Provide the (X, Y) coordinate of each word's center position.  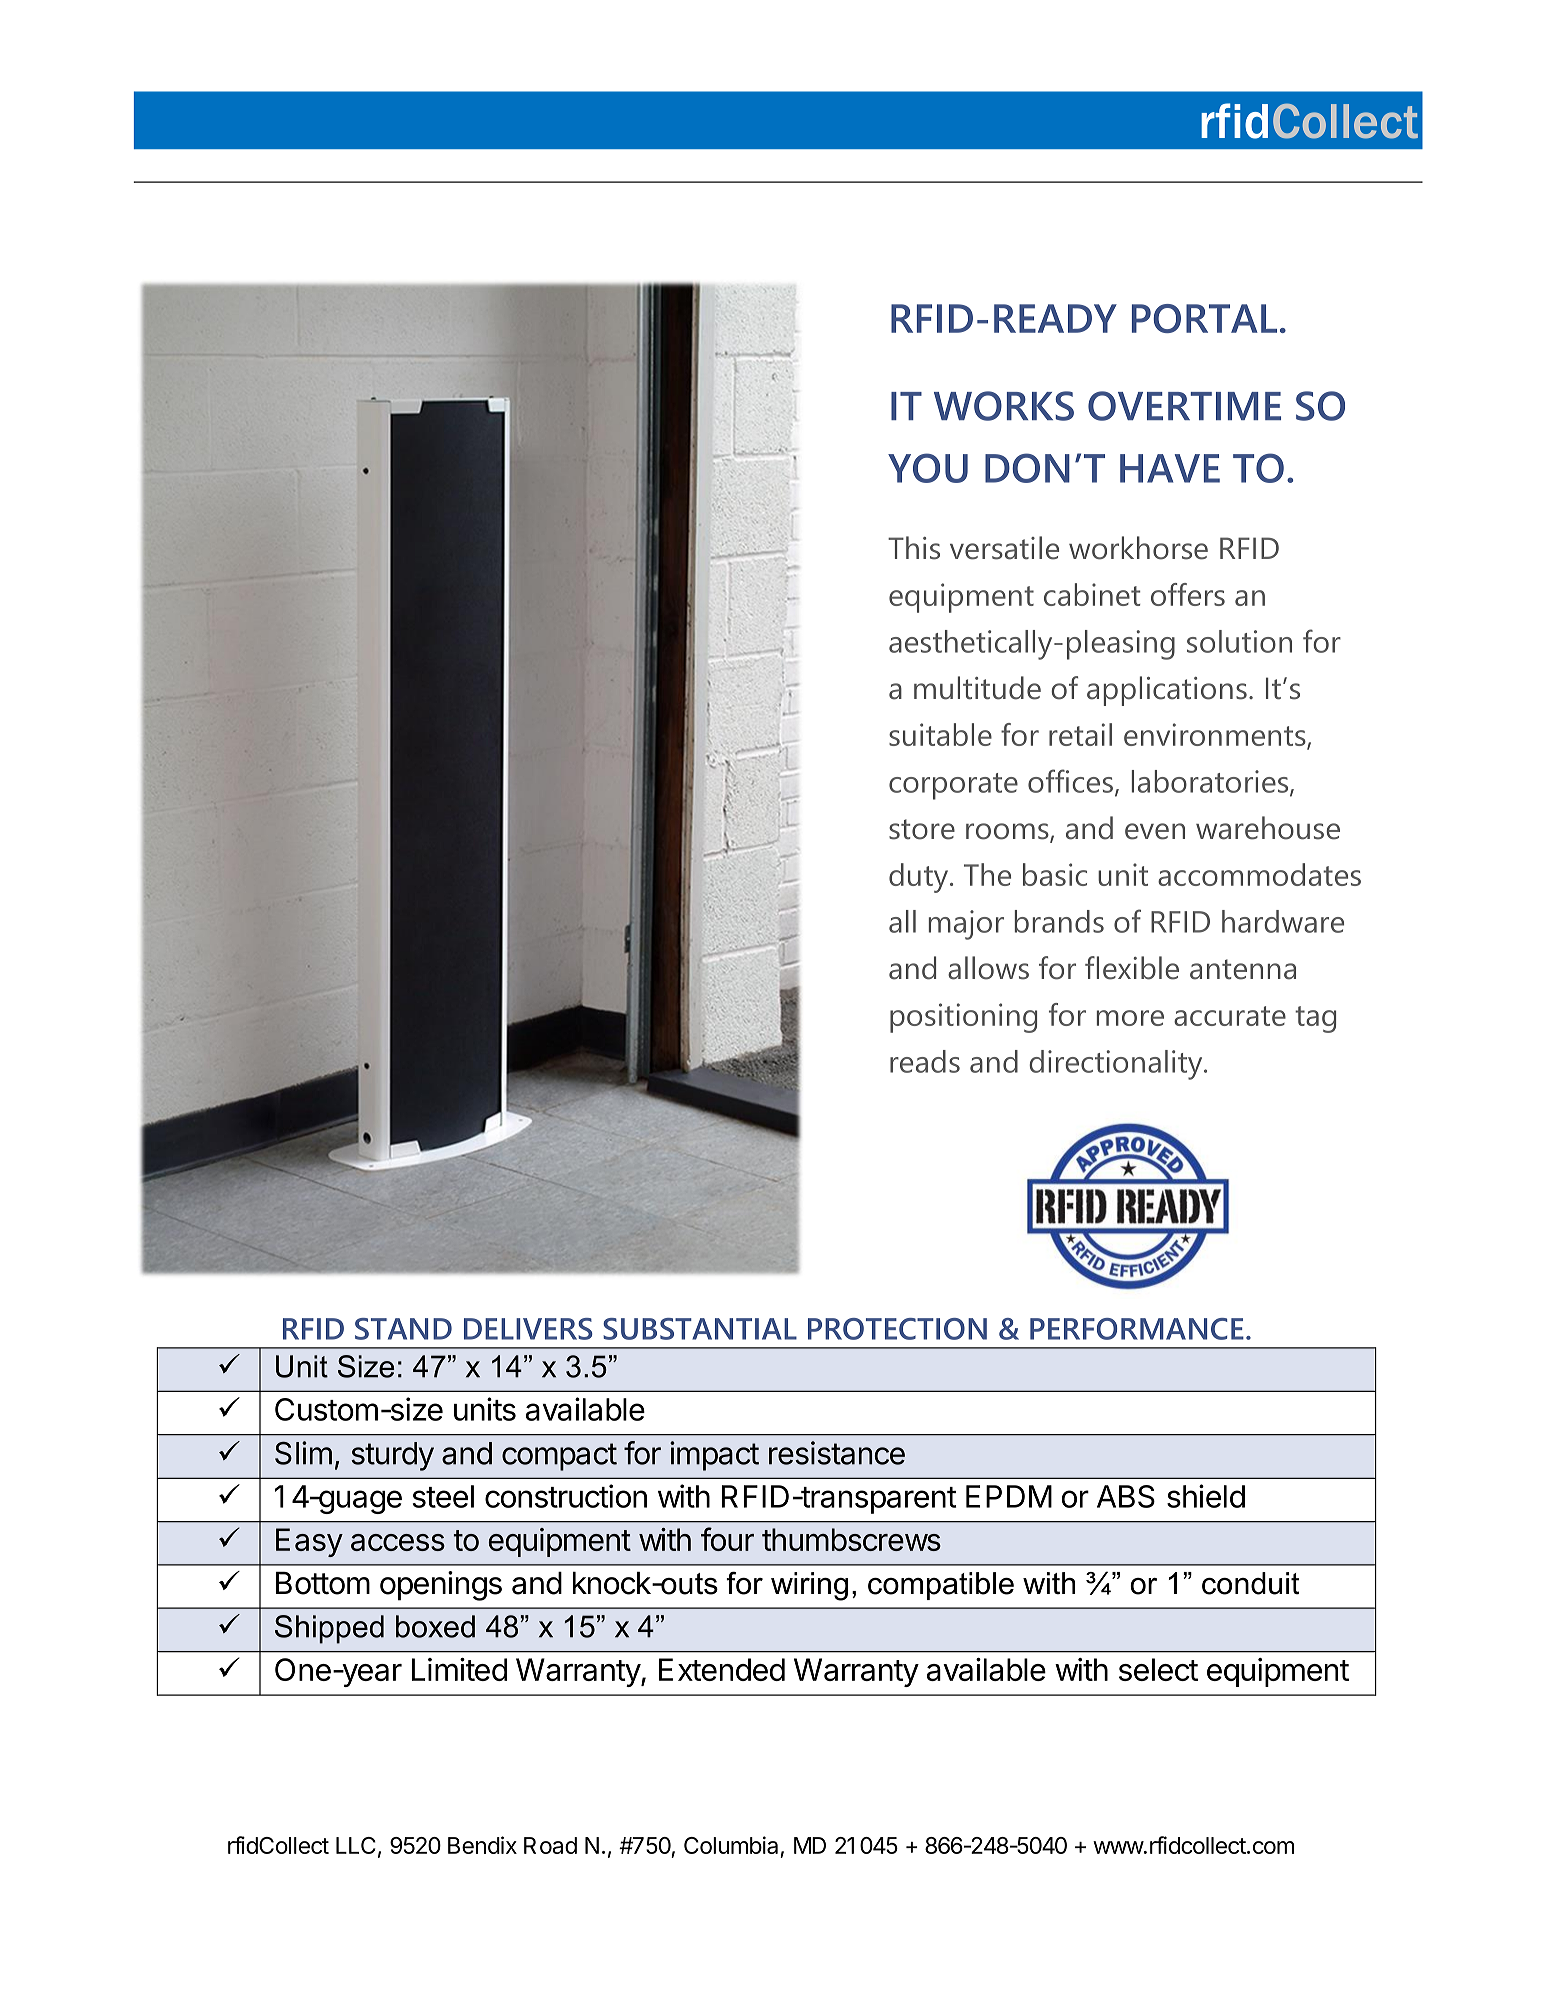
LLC (356, 1845)
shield (1206, 1496)
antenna (1243, 969)
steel (443, 1496)
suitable (940, 734)
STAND (403, 1329)
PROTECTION (897, 1329)
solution (1239, 641)
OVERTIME (1184, 406)
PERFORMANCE (1137, 1329)
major (966, 925)
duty (920, 878)
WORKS (1004, 406)
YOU (928, 468)
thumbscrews (851, 1539)
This (914, 548)
